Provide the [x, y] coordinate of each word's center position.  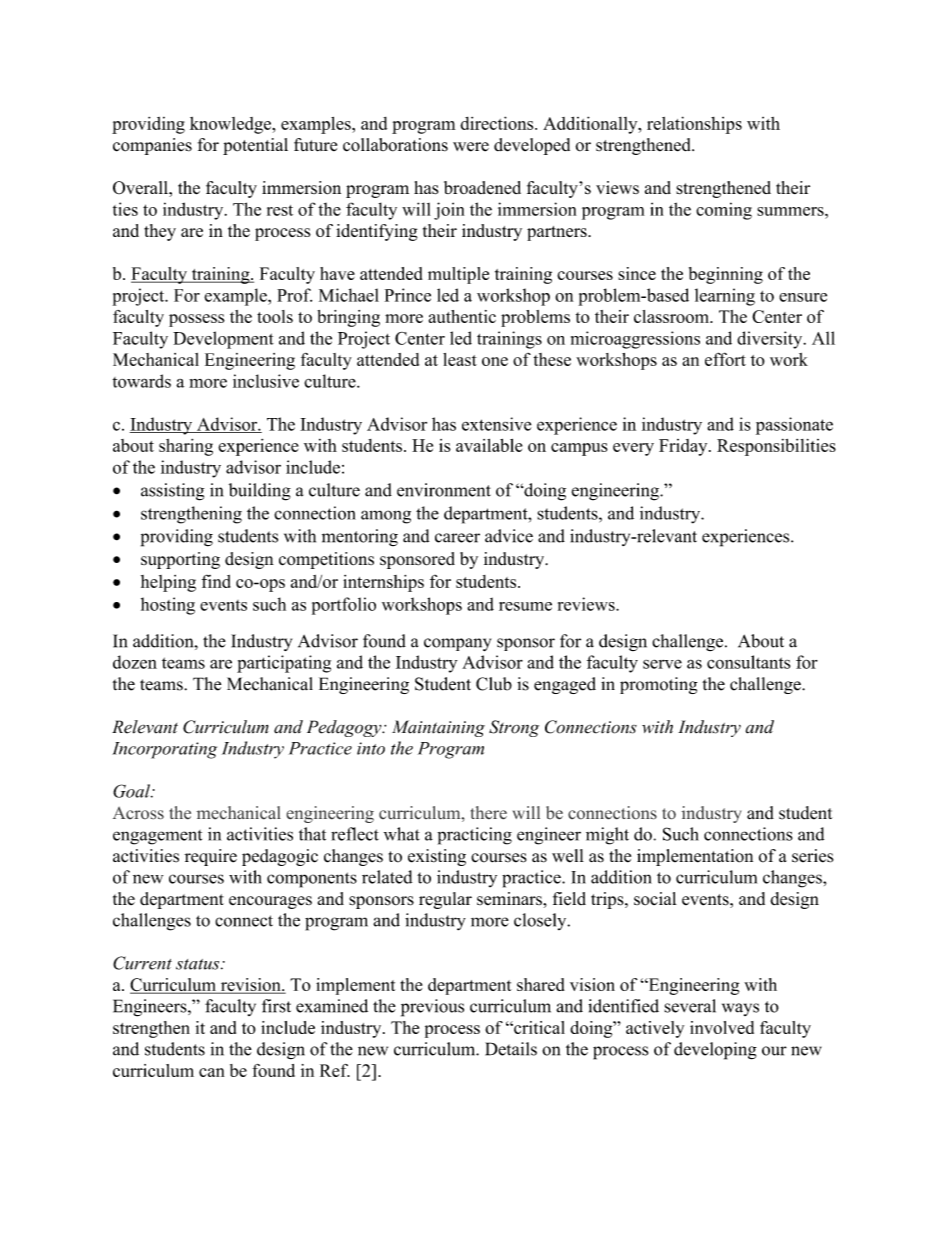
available [489, 445]
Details [511, 1049]
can [211, 1072]
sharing [186, 447]
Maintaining [438, 728]
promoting [658, 685]
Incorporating [164, 750]
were [471, 147]
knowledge [231, 125]
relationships [694, 125]
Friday [684, 447]
